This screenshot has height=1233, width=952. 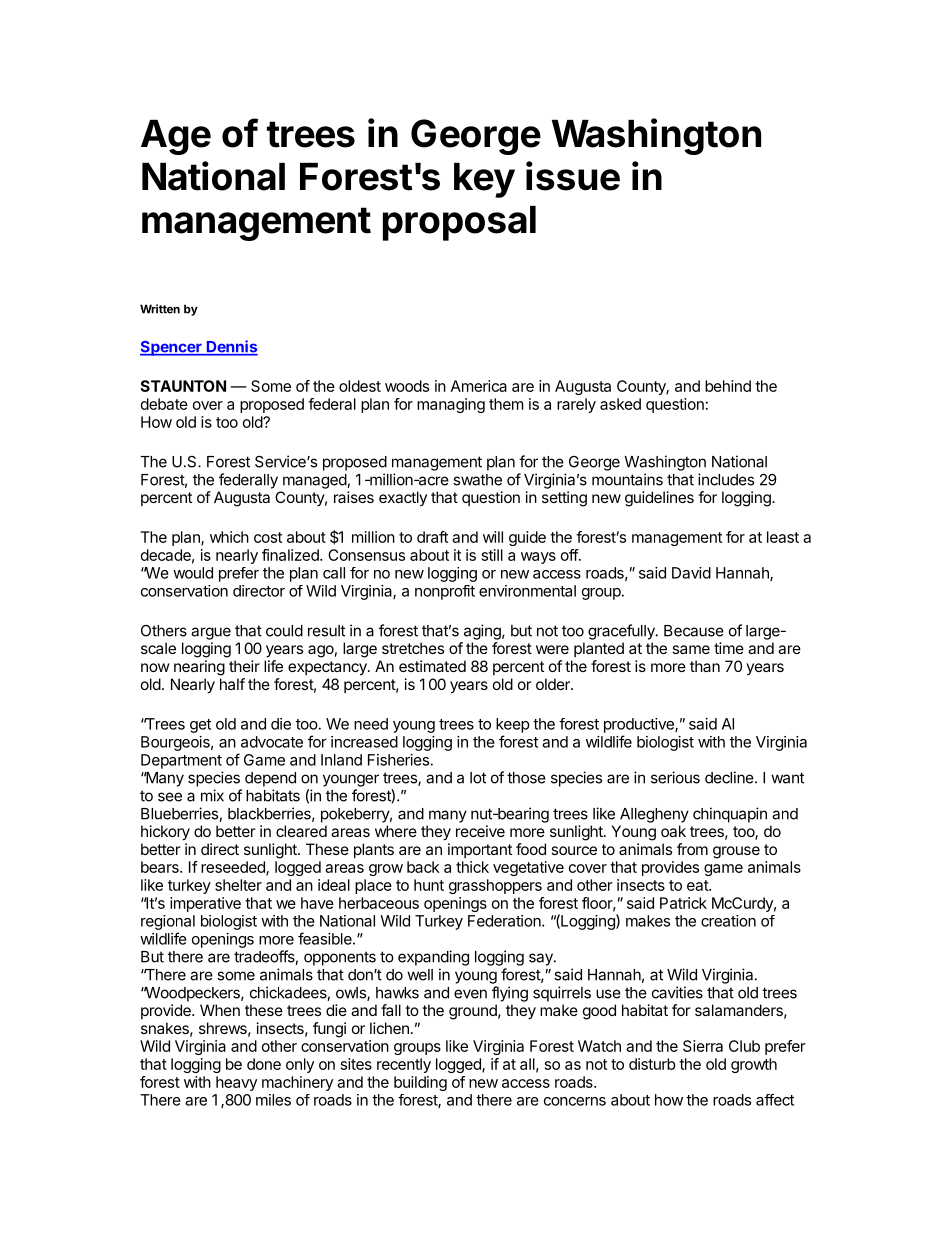 I want to click on lot, so click(x=478, y=778).
